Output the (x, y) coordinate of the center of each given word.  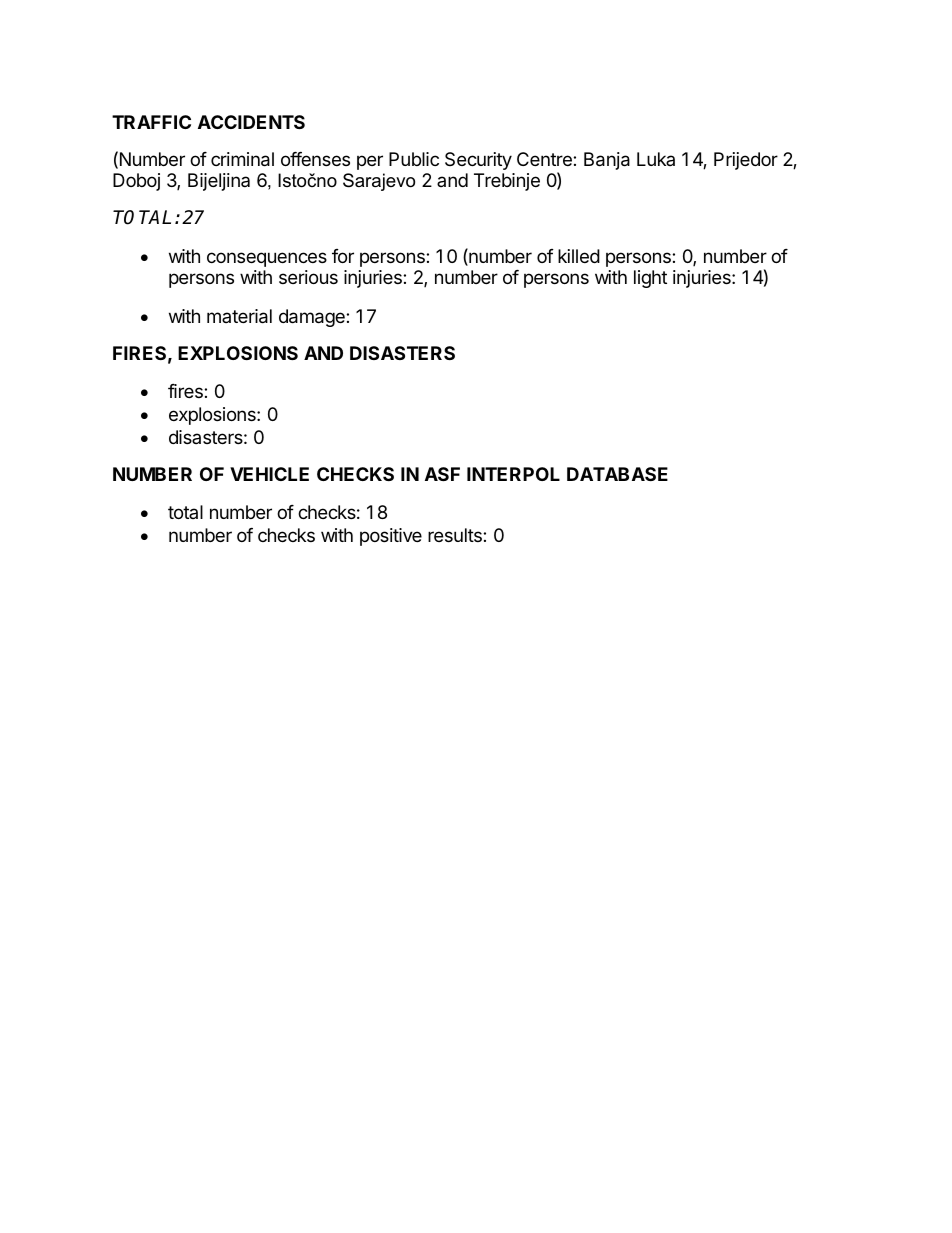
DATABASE (617, 474)
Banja (607, 161)
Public (414, 159)
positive (391, 537)
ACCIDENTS (251, 122)
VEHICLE (269, 474)
